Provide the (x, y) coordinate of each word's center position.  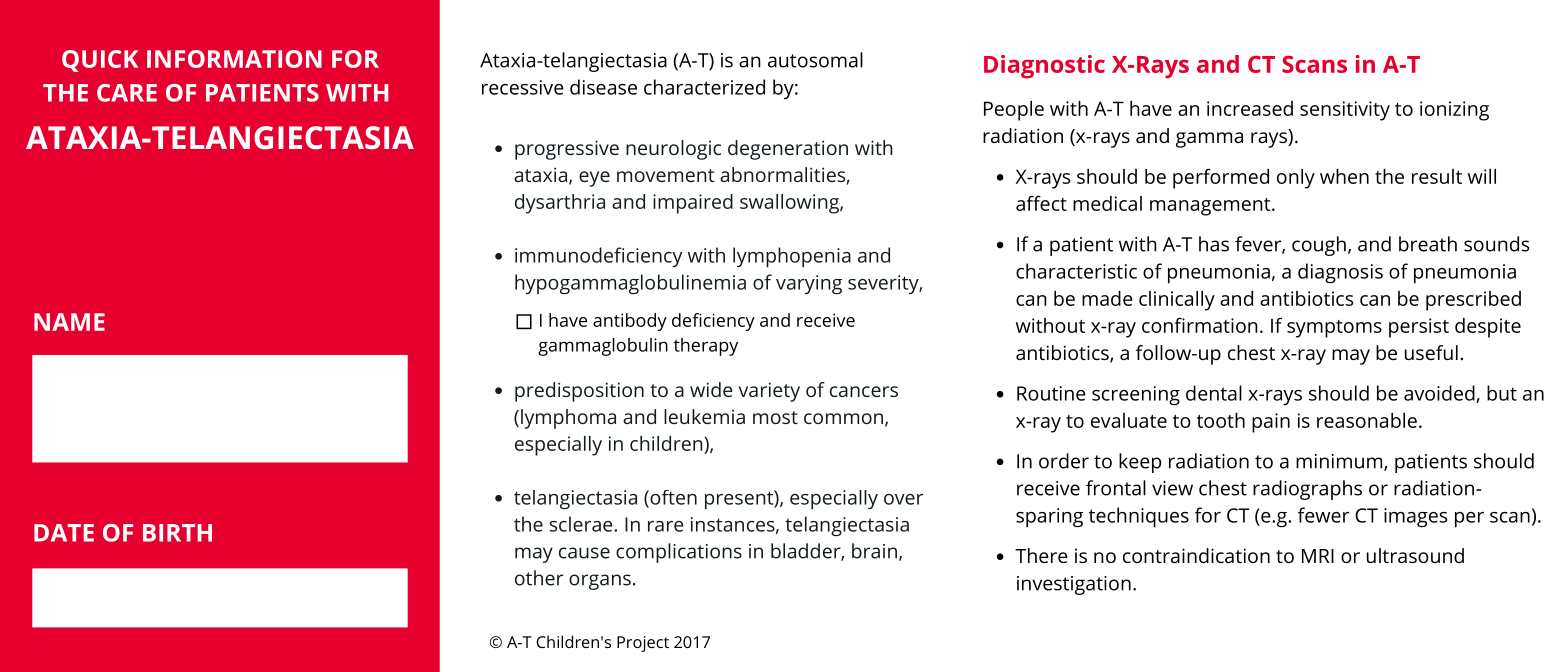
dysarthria (560, 204)
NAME (69, 322)
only (1296, 179)
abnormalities (782, 174)
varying (809, 284)
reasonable (1367, 420)
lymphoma (568, 419)
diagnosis (1340, 273)
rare (666, 526)
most (775, 417)
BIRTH (177, 533)
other (539, 578)
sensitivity (1345, 111)
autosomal (815, 60)
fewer (1323, 515)
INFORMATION (234, 59)
